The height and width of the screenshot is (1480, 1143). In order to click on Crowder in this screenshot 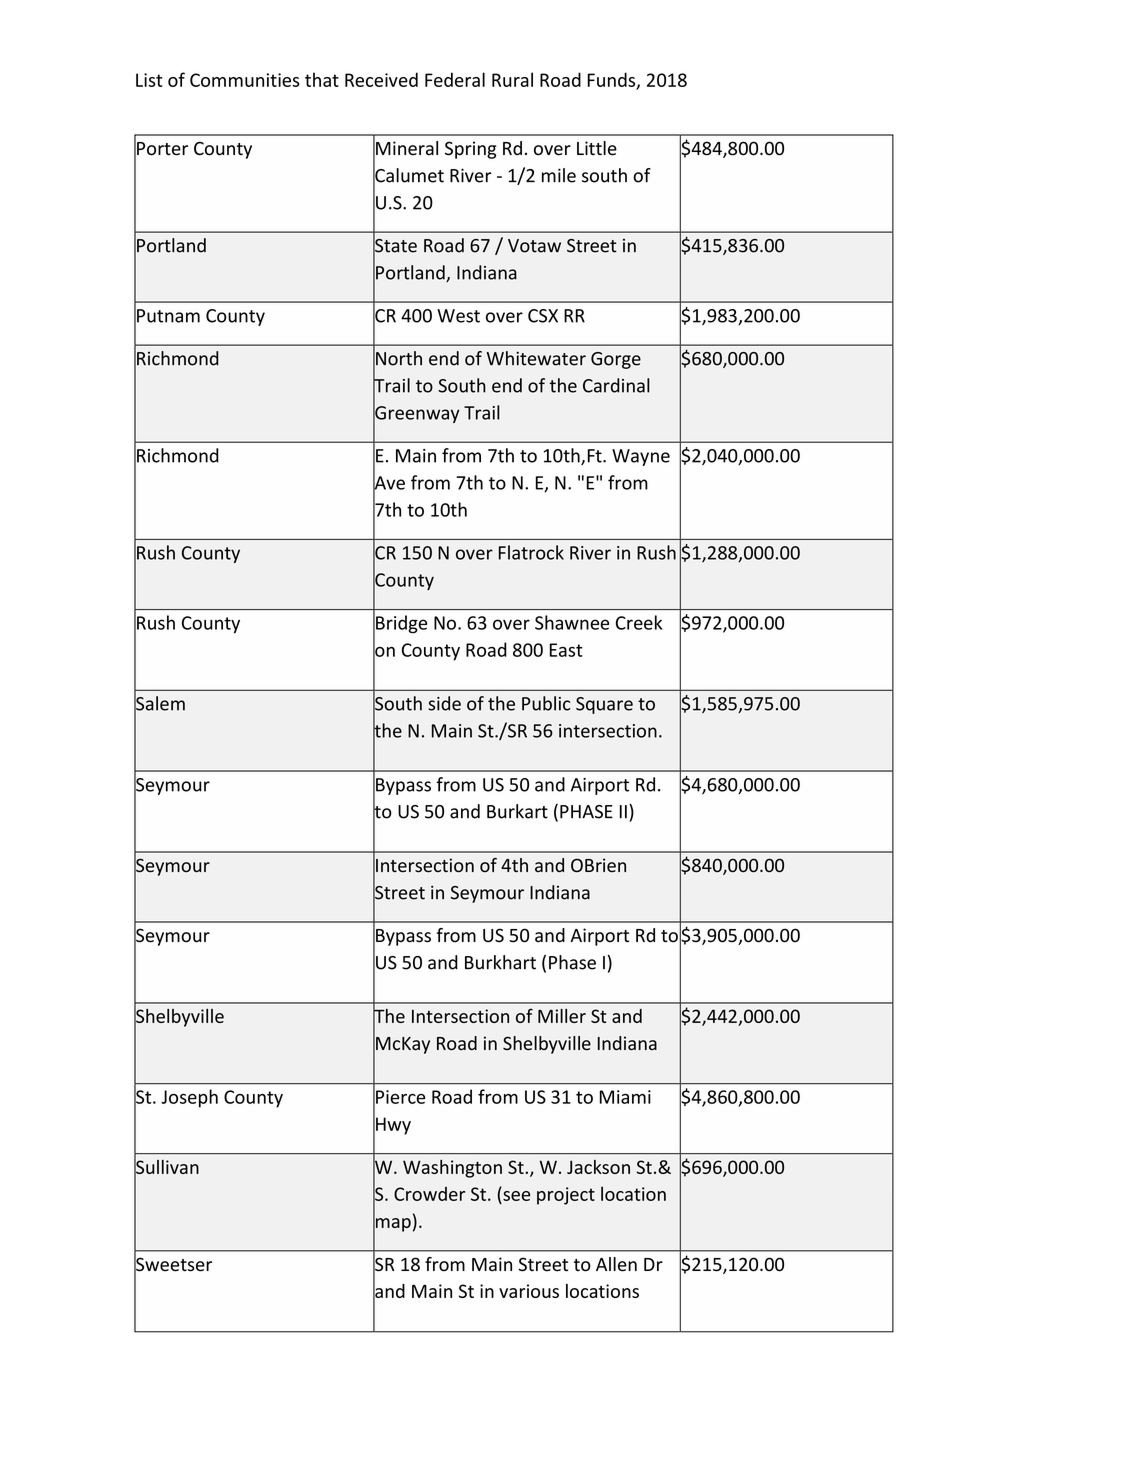, I will do `click(429, 1194)`.
